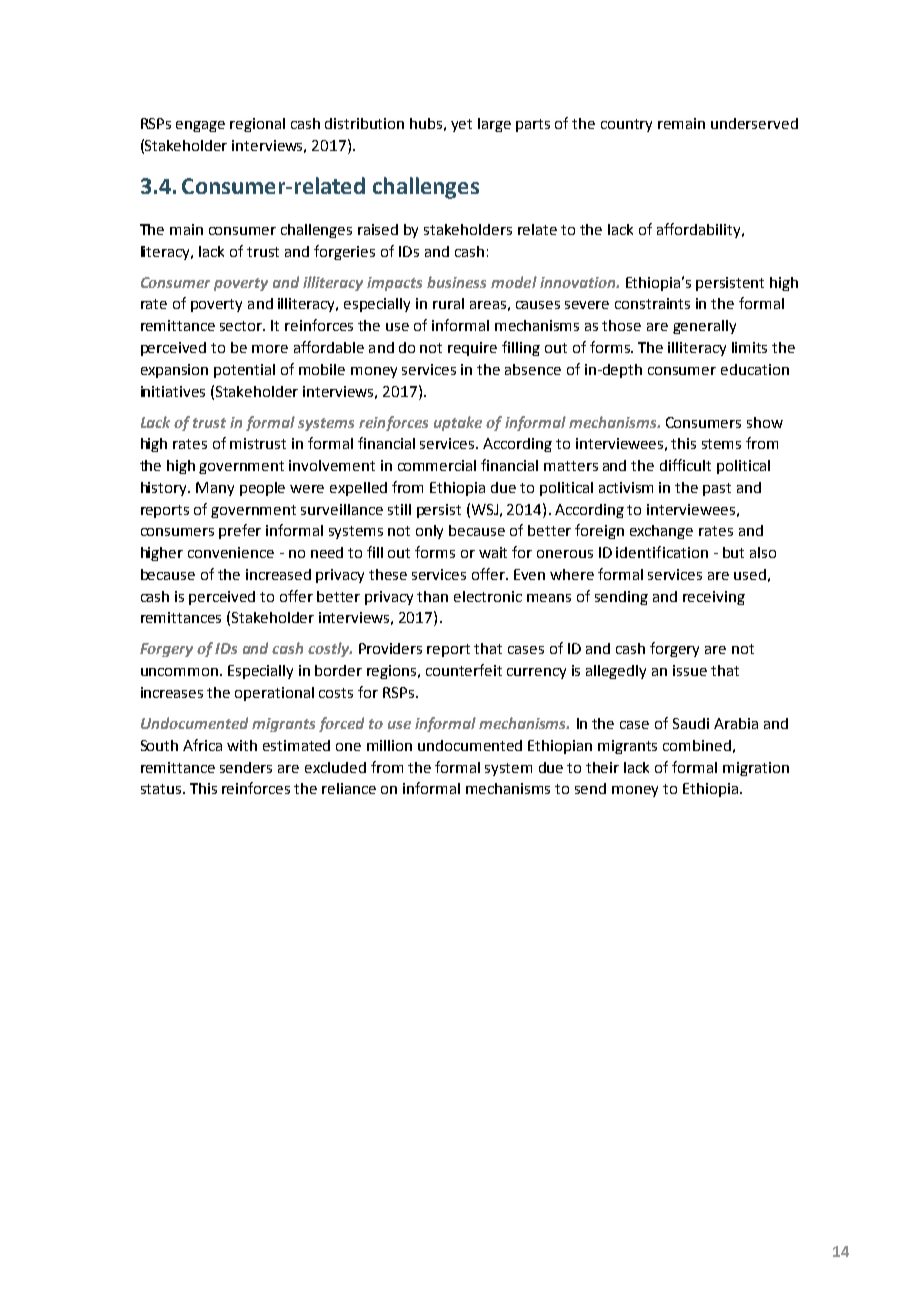  What do you see at coordinates (242, 745) in the screenshot?
I see `with` at bounding box center [242, 745].
